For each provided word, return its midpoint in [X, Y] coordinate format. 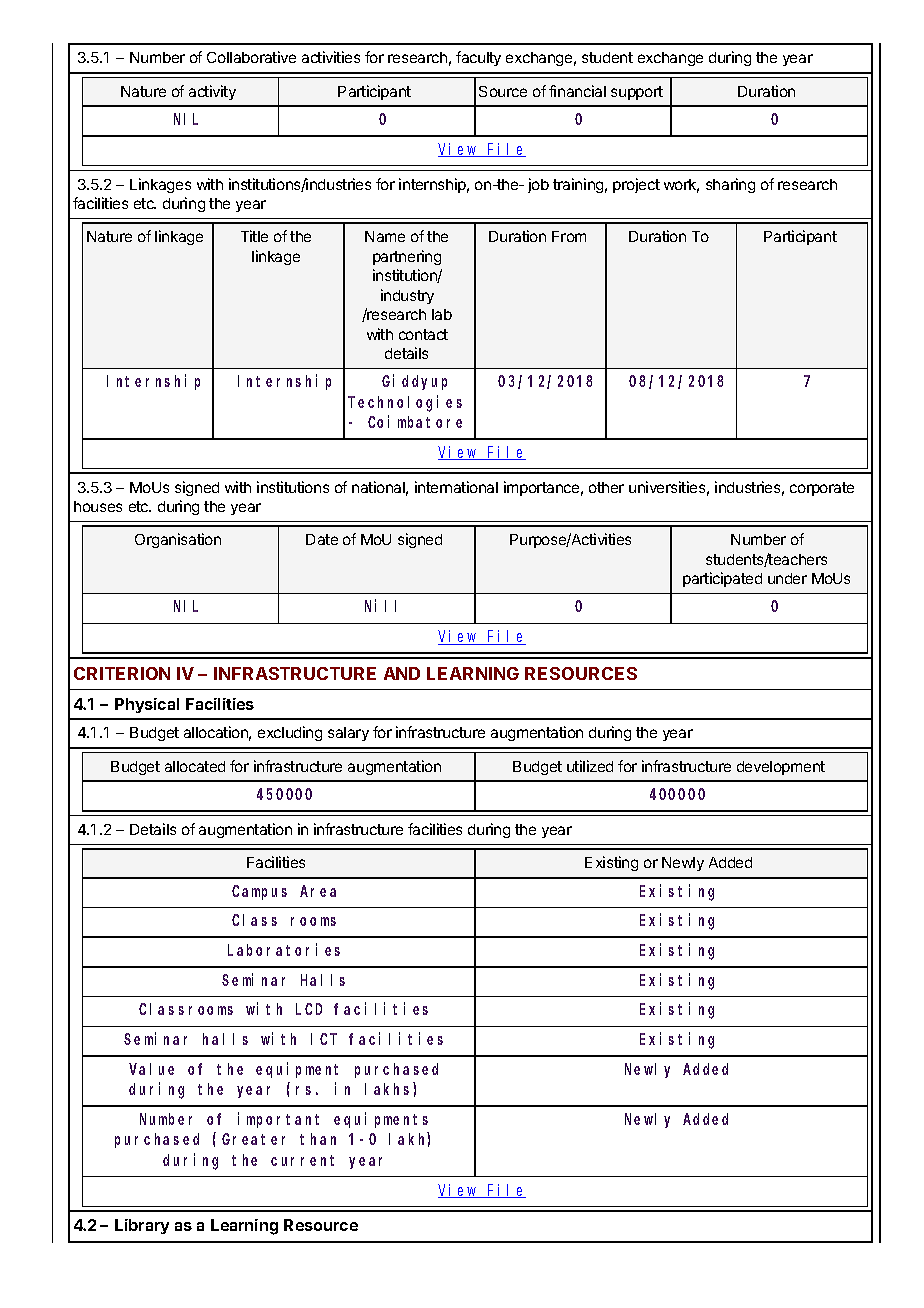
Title [254, 236]
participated [722, 579]
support [637, 93]
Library [142, 1226]
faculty [478, 58]
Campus [259, 892]
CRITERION [122, 673]
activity [212, 92]
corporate [822, 489]
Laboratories [284, 949]
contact [423, 334]
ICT [324, 1039]
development [781, 768]
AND [402, 673]
